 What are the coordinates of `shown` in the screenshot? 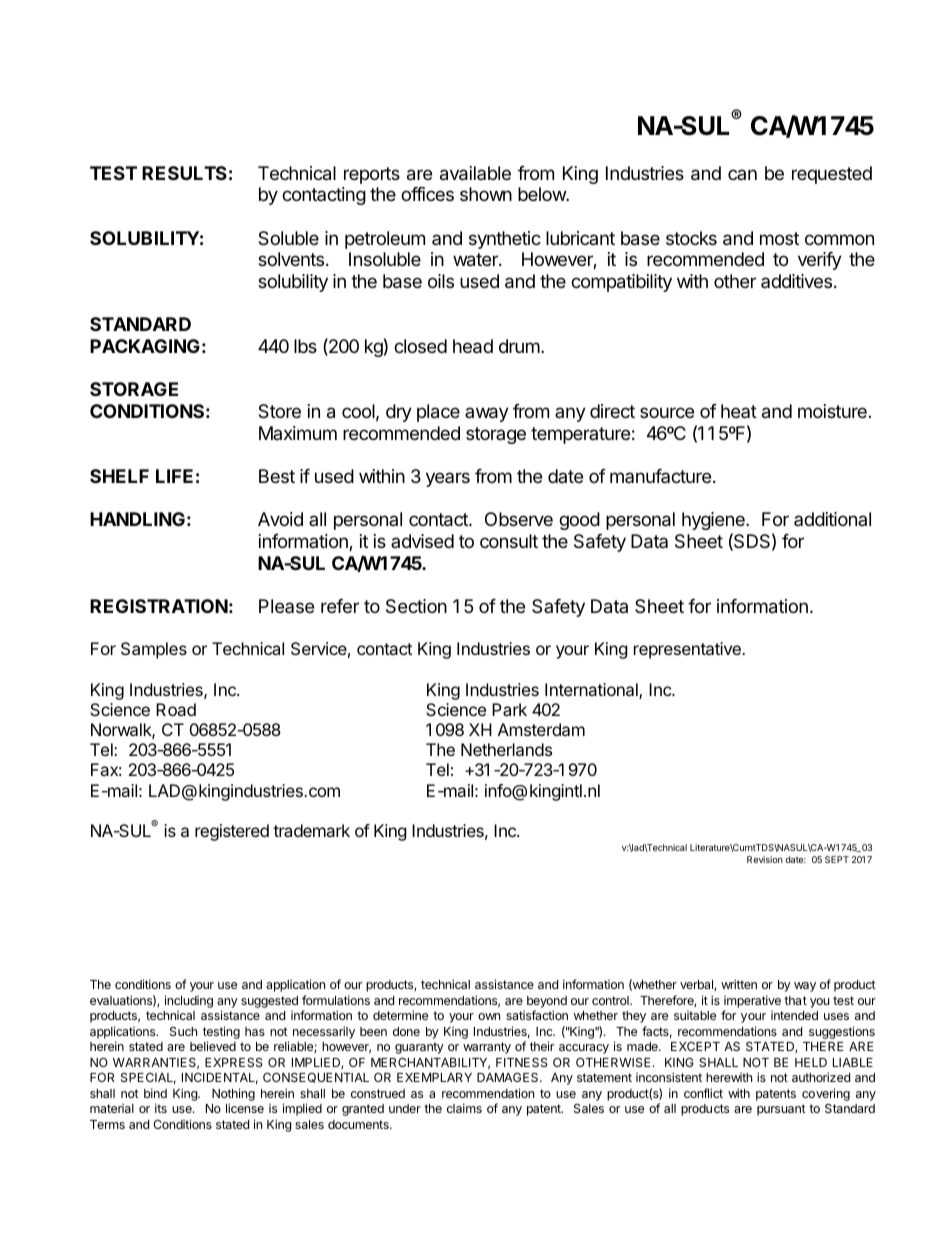 It's located at (486, 194).
